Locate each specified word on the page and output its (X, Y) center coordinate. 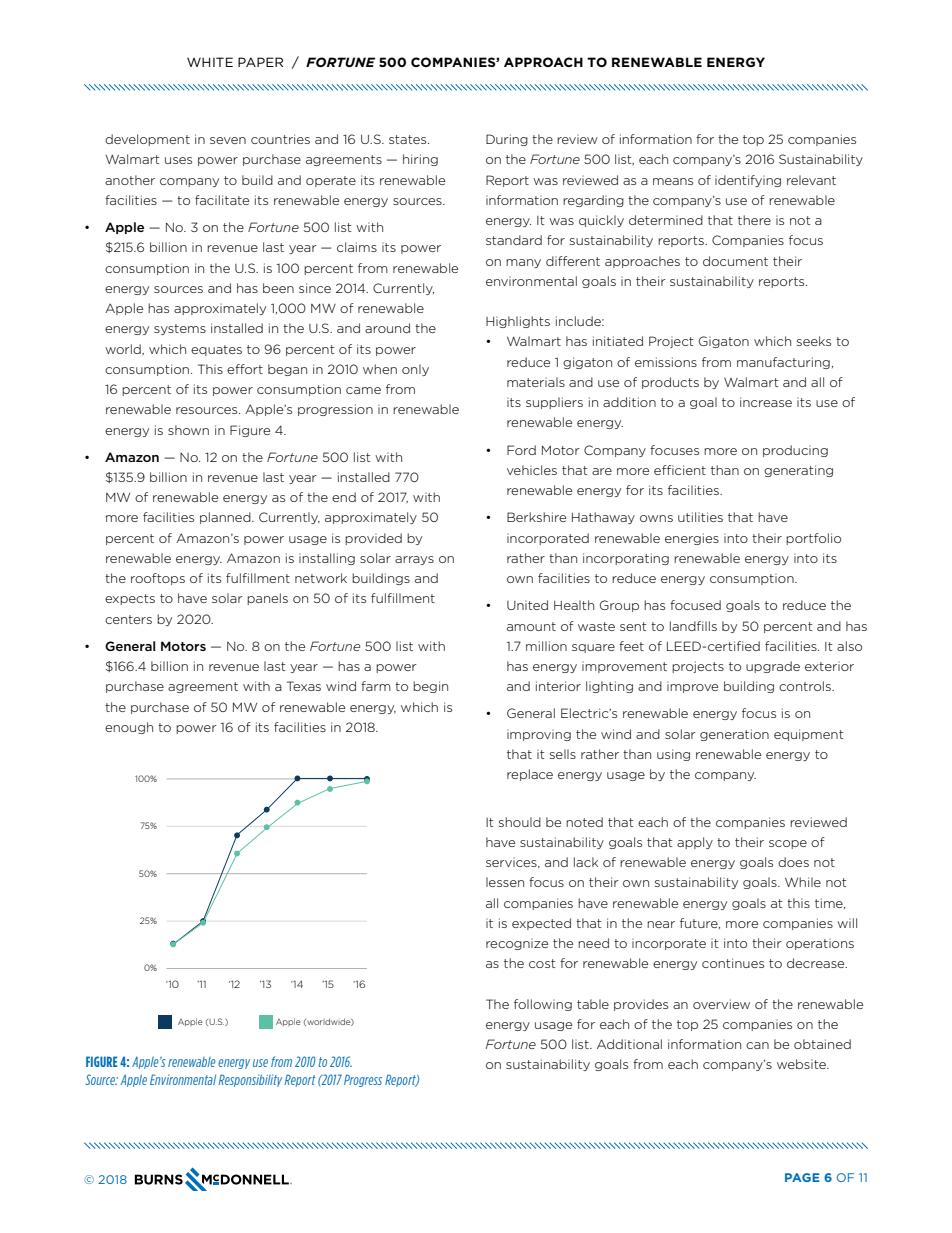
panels (267, 599)
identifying (748, 181)
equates (216, 350)
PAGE (802, 1177)
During (507, 140)
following (543, 1005)
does (793, 862)
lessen (505, 882)
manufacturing (783, 363)
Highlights (518, 322)
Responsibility (250, 1080)
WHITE (210, 62)
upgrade (773, 667)
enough (129, 728)
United (527, 605)
